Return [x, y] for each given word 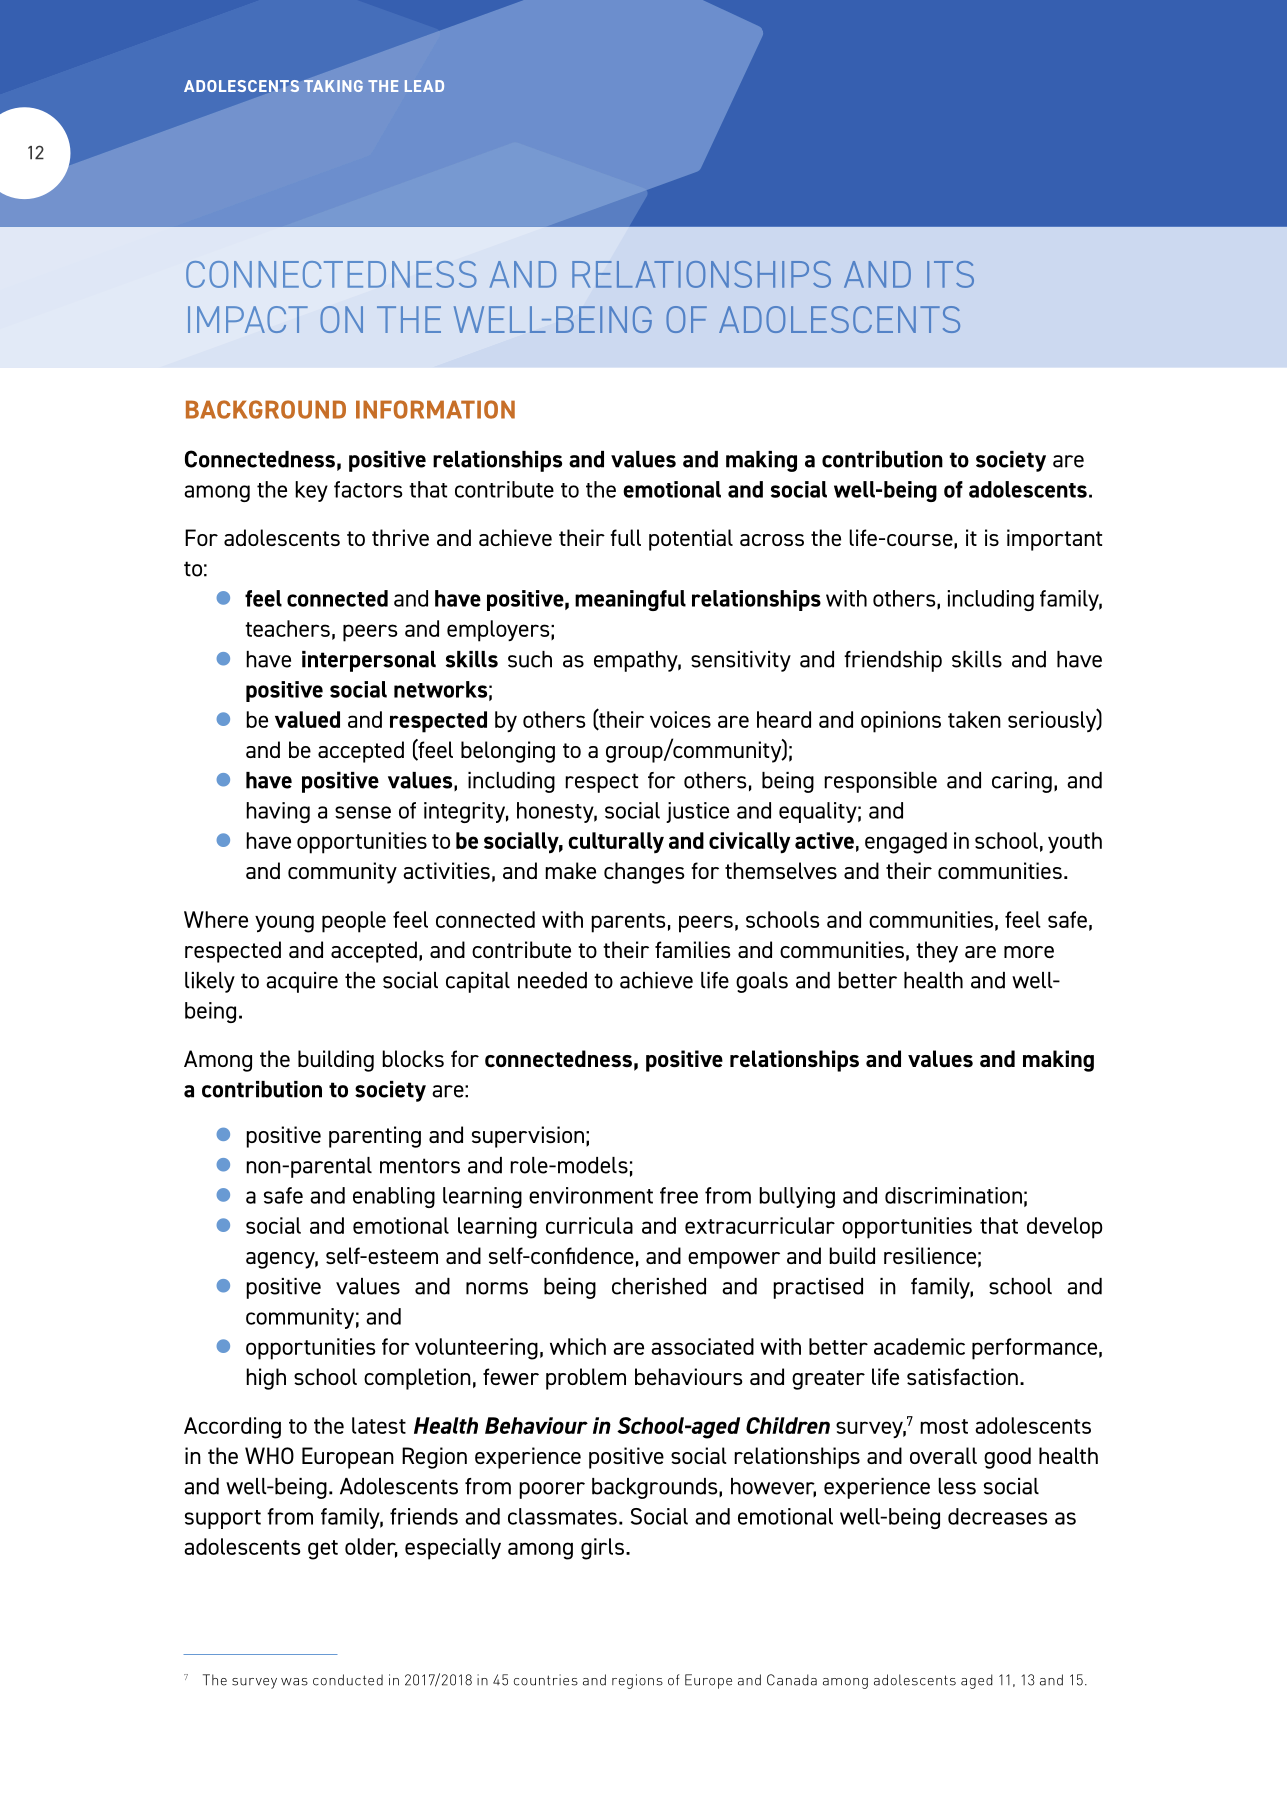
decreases [998, 1516]
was [294, 1682]
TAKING [333, 86]
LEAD [424, 86]
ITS [950, 274]
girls [604, 1549]
